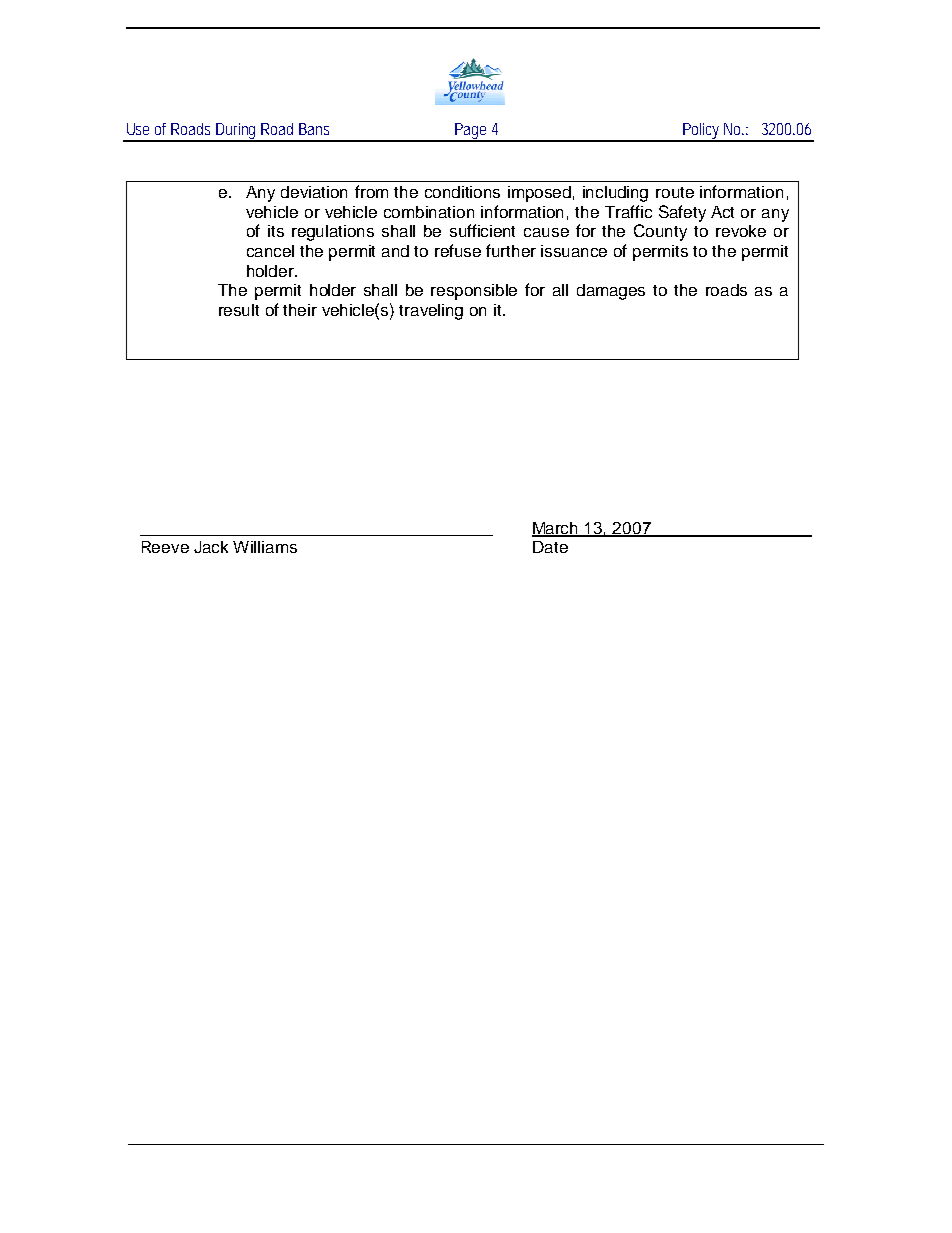  Describe the element at coordinates (556, 529) in the screenshot. I see `March` at that location.
